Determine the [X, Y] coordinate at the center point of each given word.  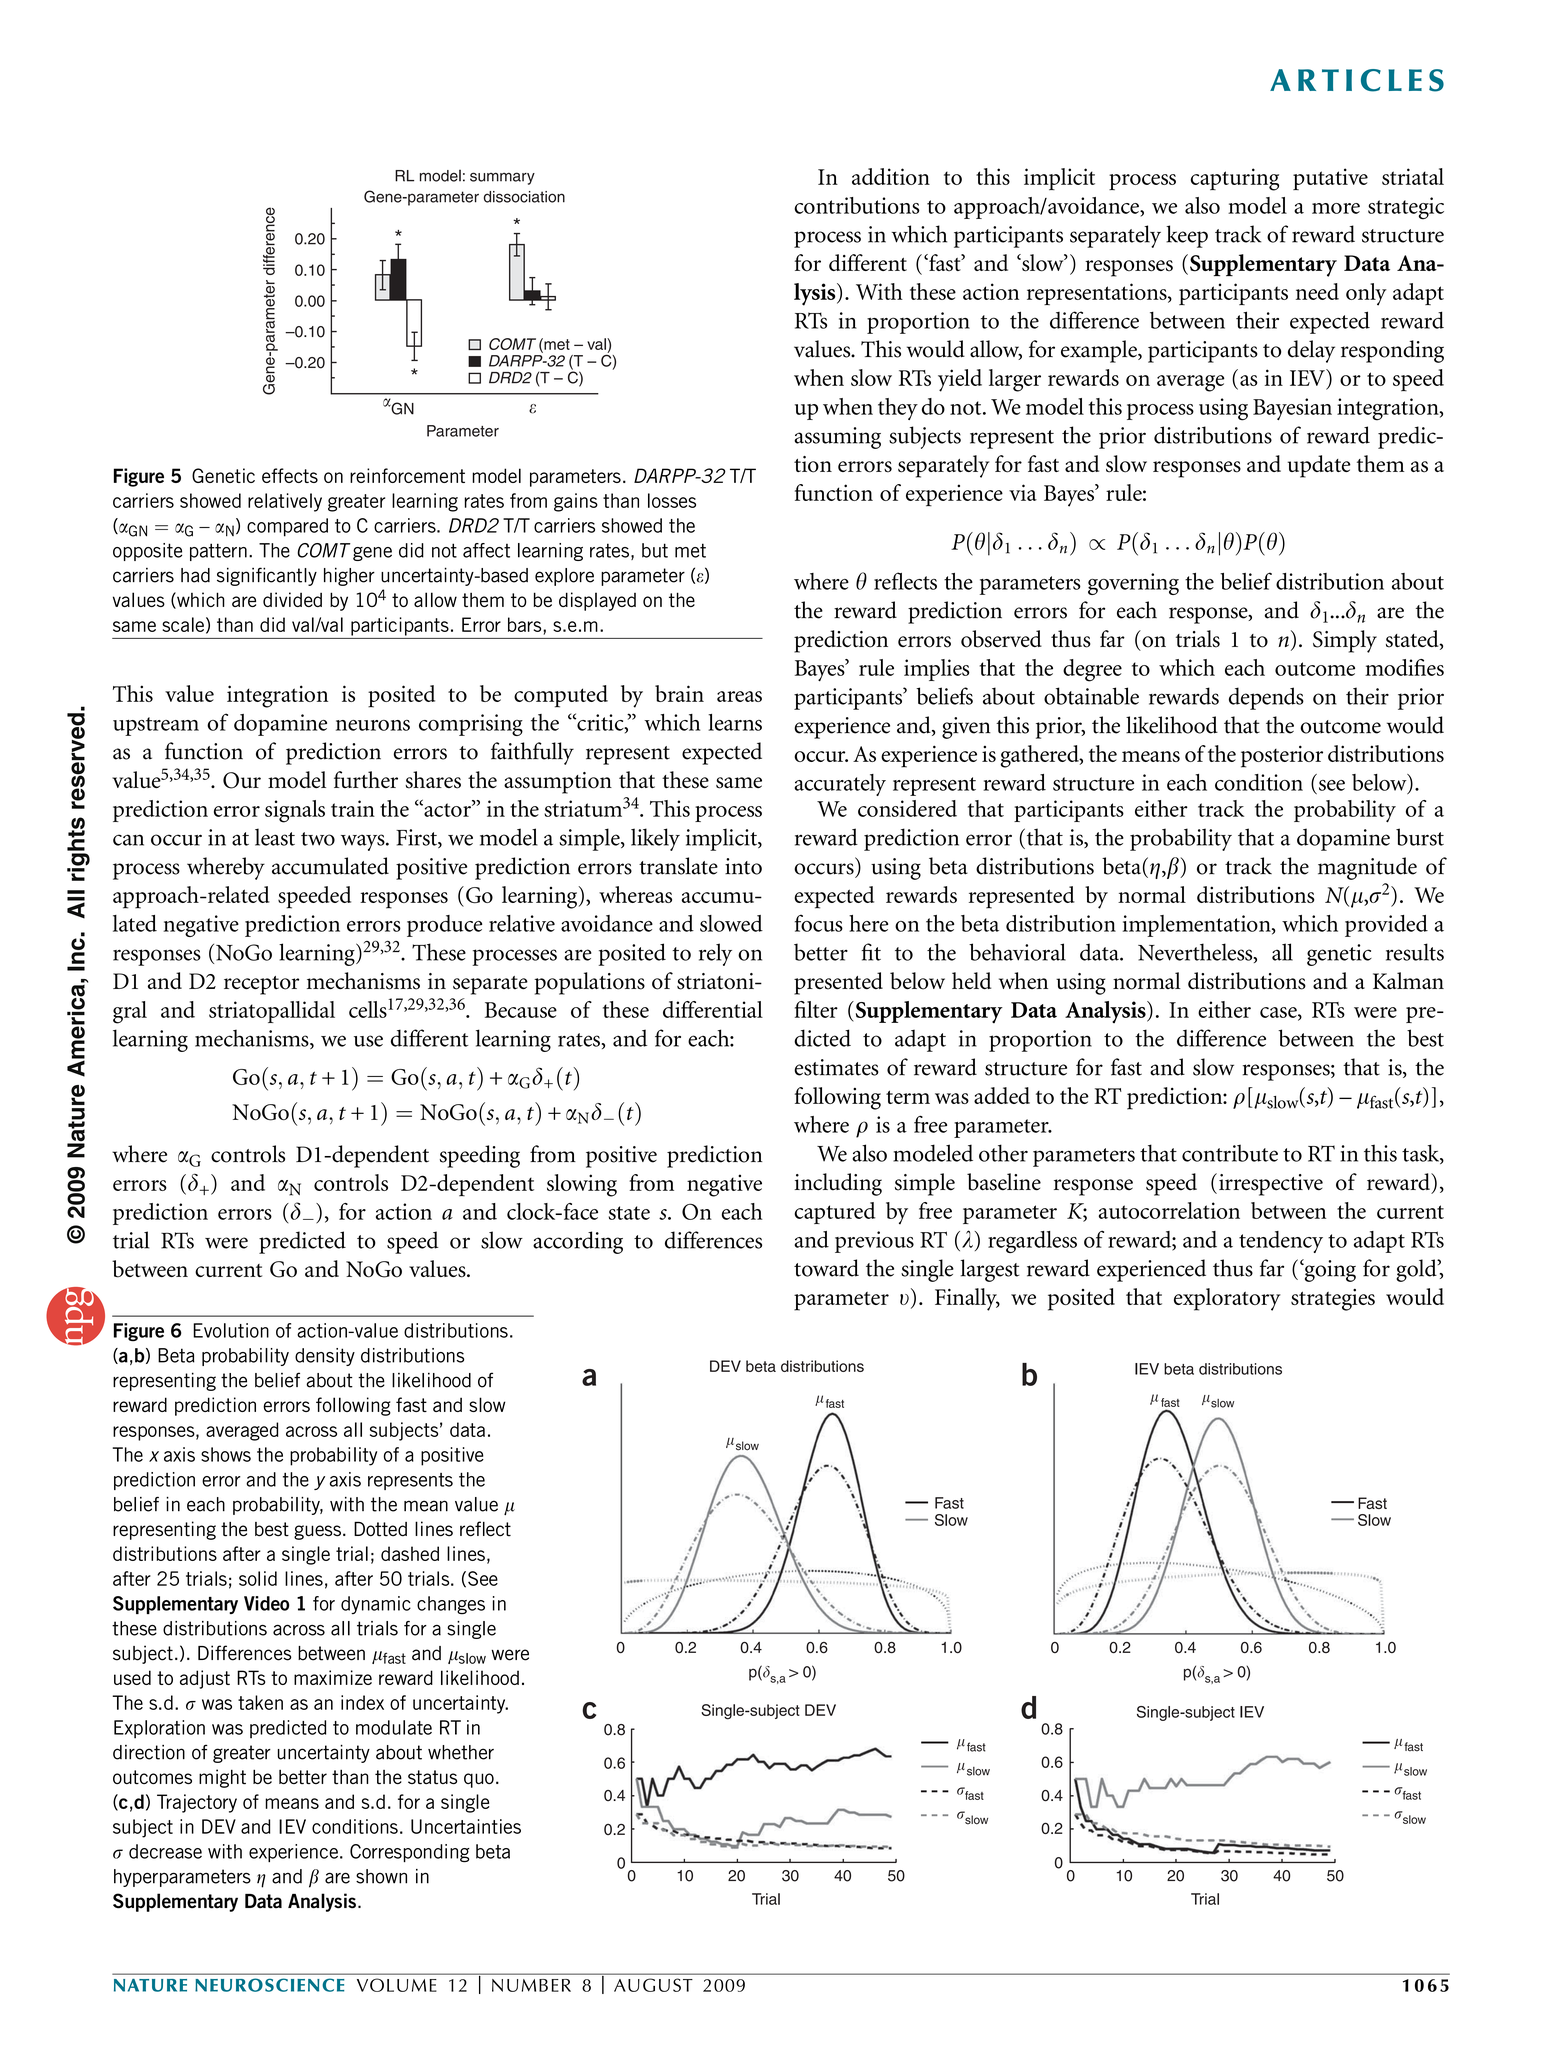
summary [502, 178]
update [1319, 466]
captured [835, 1213]
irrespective [1271, 1185]
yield [960, 380]
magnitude [1367, 868]
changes [451, 1605]
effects [290, 475]
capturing [1235, 179]
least [275, 837]
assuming [837, 438]
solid [258, 1578]
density [325, 1357]
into [743, 866]
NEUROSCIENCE [270, 1985]
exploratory [1227, 1299]
